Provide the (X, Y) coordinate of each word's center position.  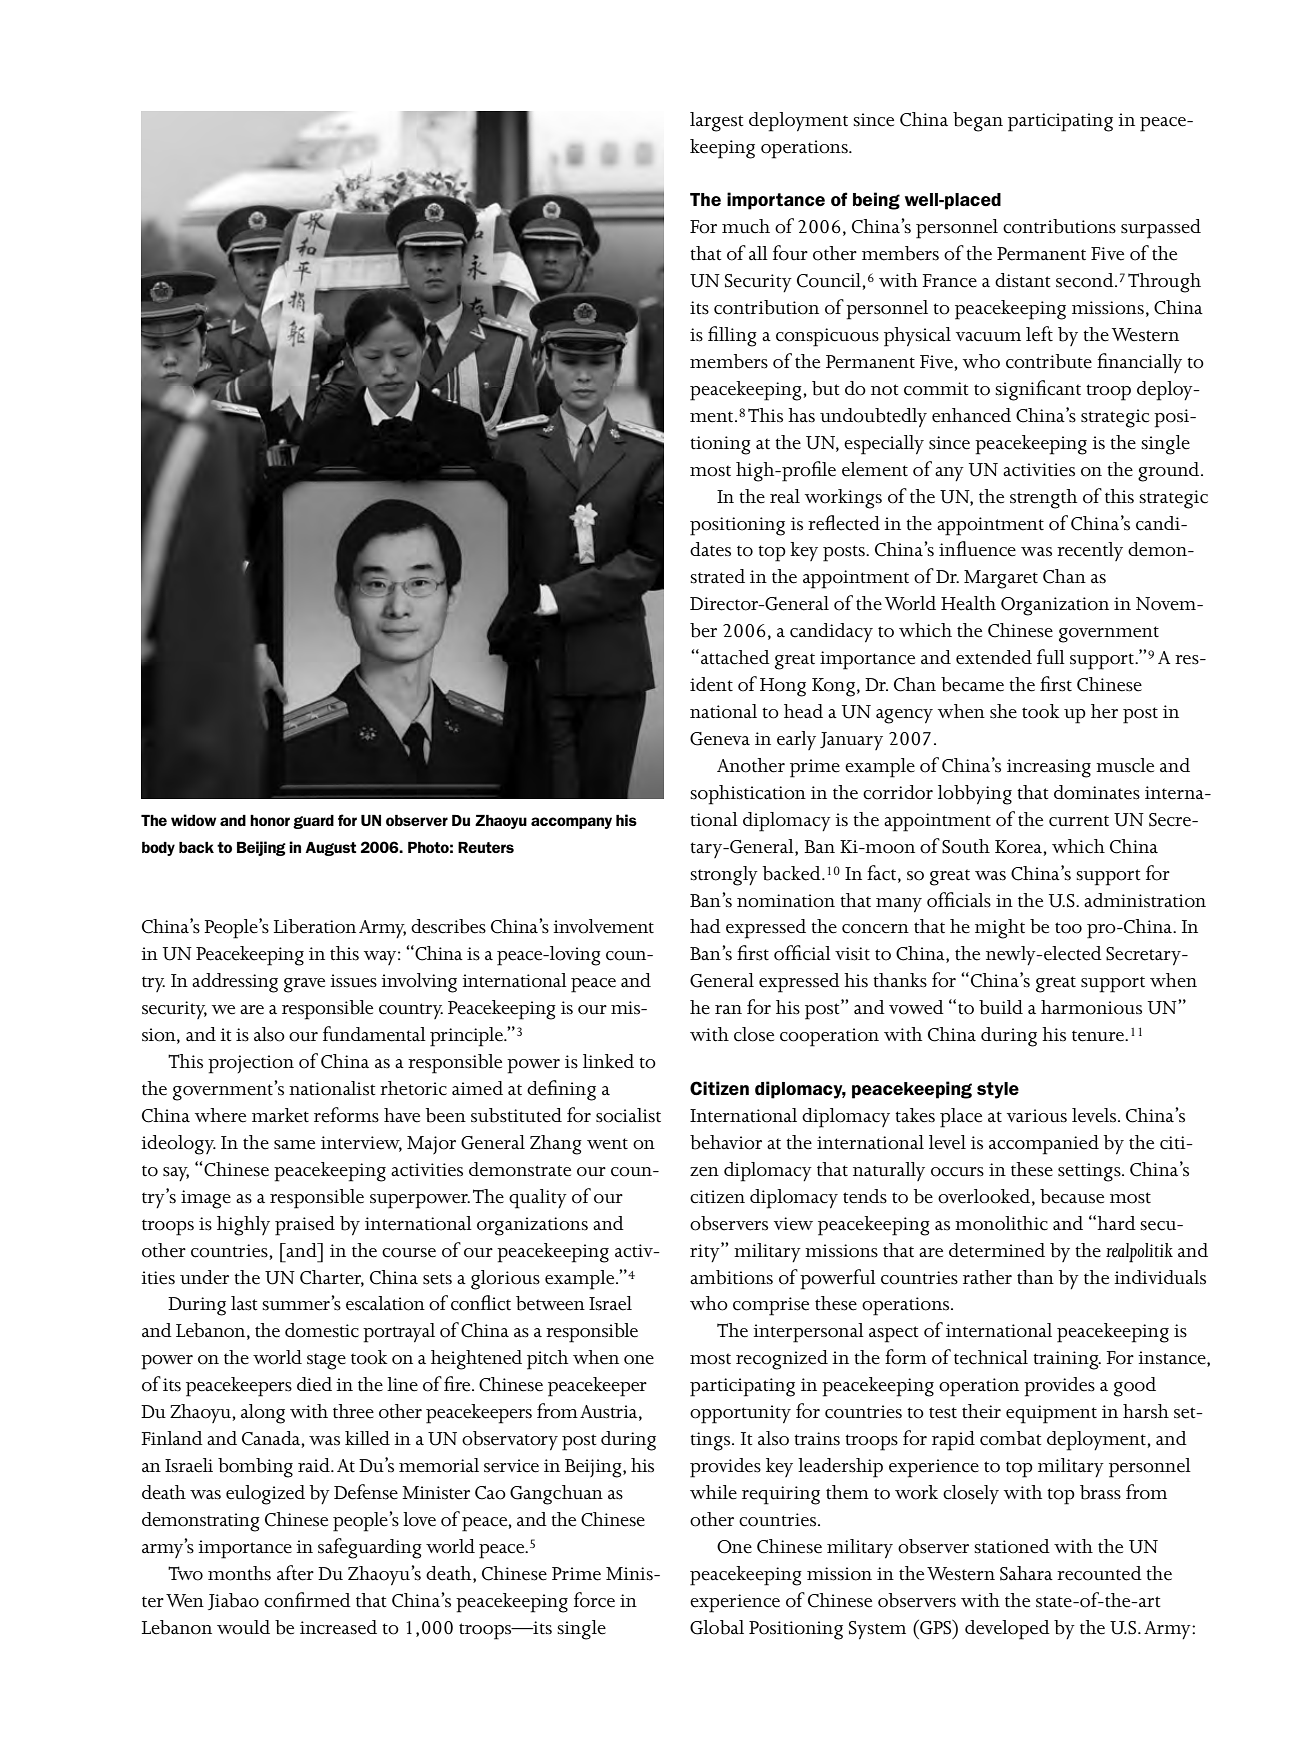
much (746, 226)
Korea (1019, 847)
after (295, 1573)
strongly (724, 876)
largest (717, 122)
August (330, 849)
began (978, 122)
